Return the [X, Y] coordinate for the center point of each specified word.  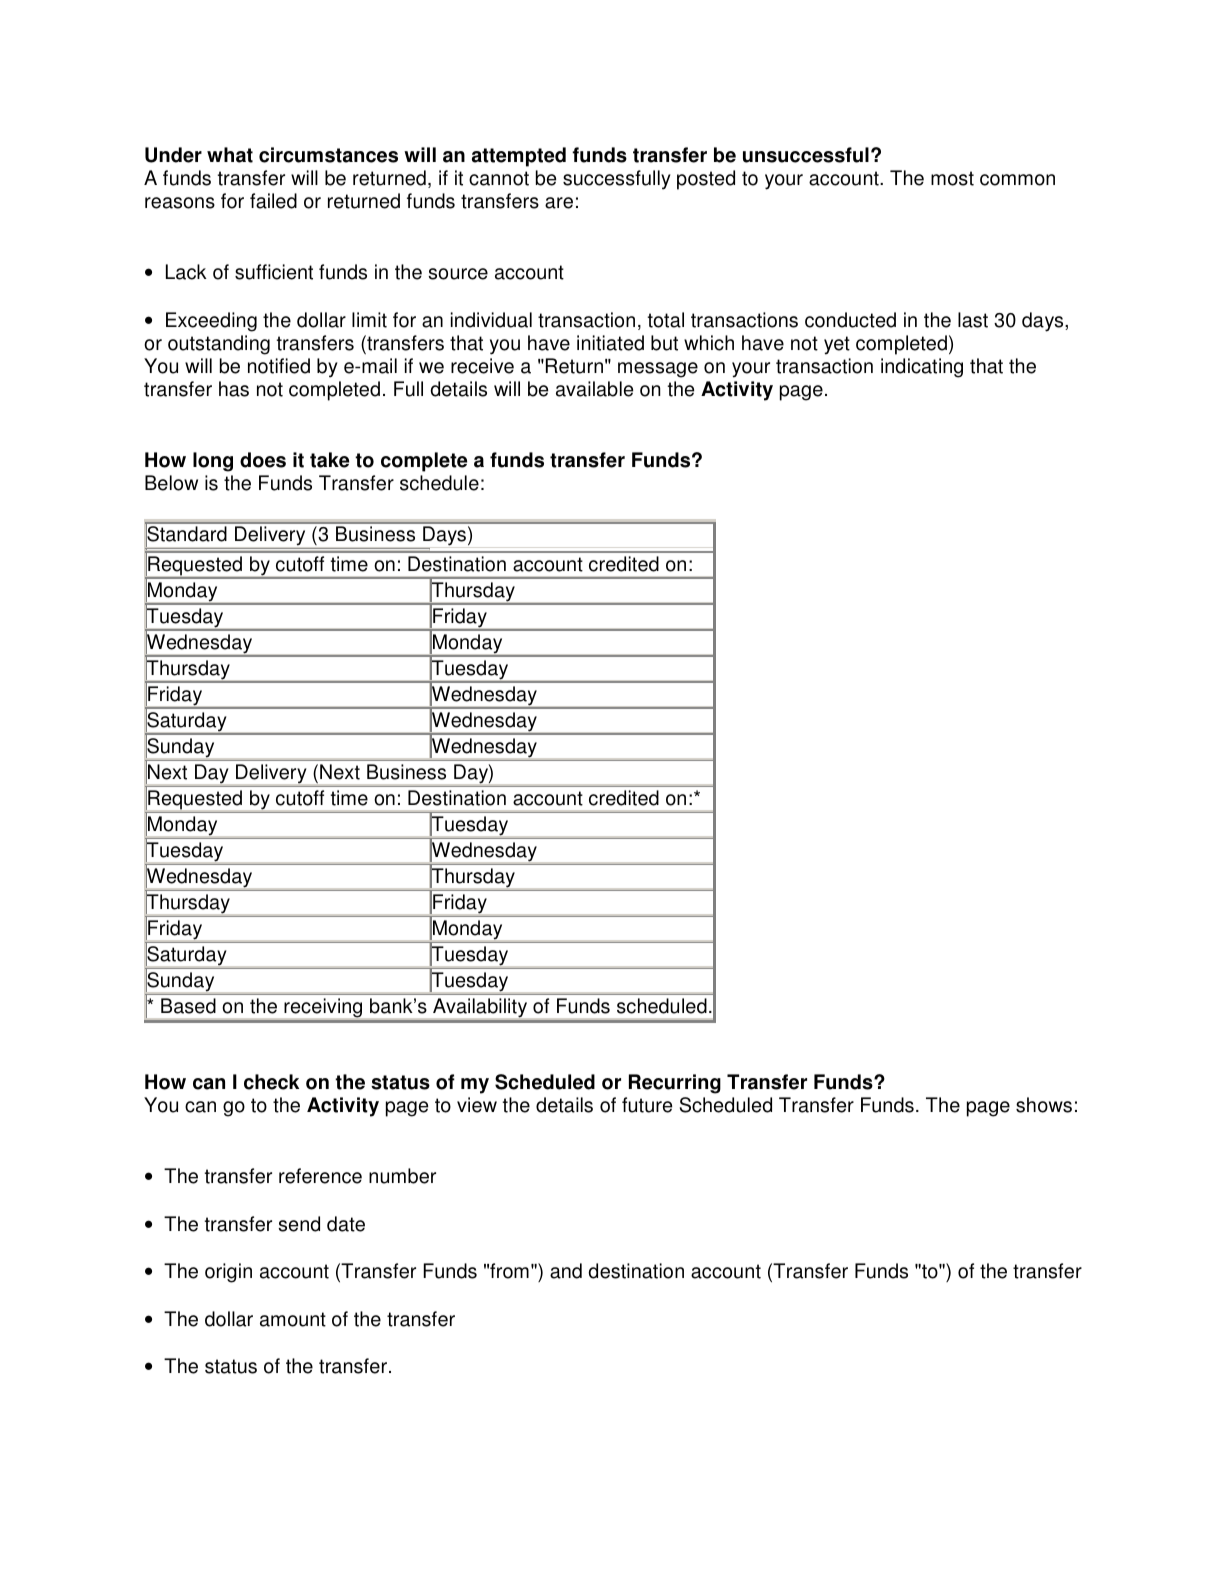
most [952, 178]
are [559, 203]
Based [188, 1006]
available [594, 389]
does [263, 460]
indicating [922, 368]
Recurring [675, 1084]
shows [1044, 1105]
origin [228, 1273]
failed [273, 201]
